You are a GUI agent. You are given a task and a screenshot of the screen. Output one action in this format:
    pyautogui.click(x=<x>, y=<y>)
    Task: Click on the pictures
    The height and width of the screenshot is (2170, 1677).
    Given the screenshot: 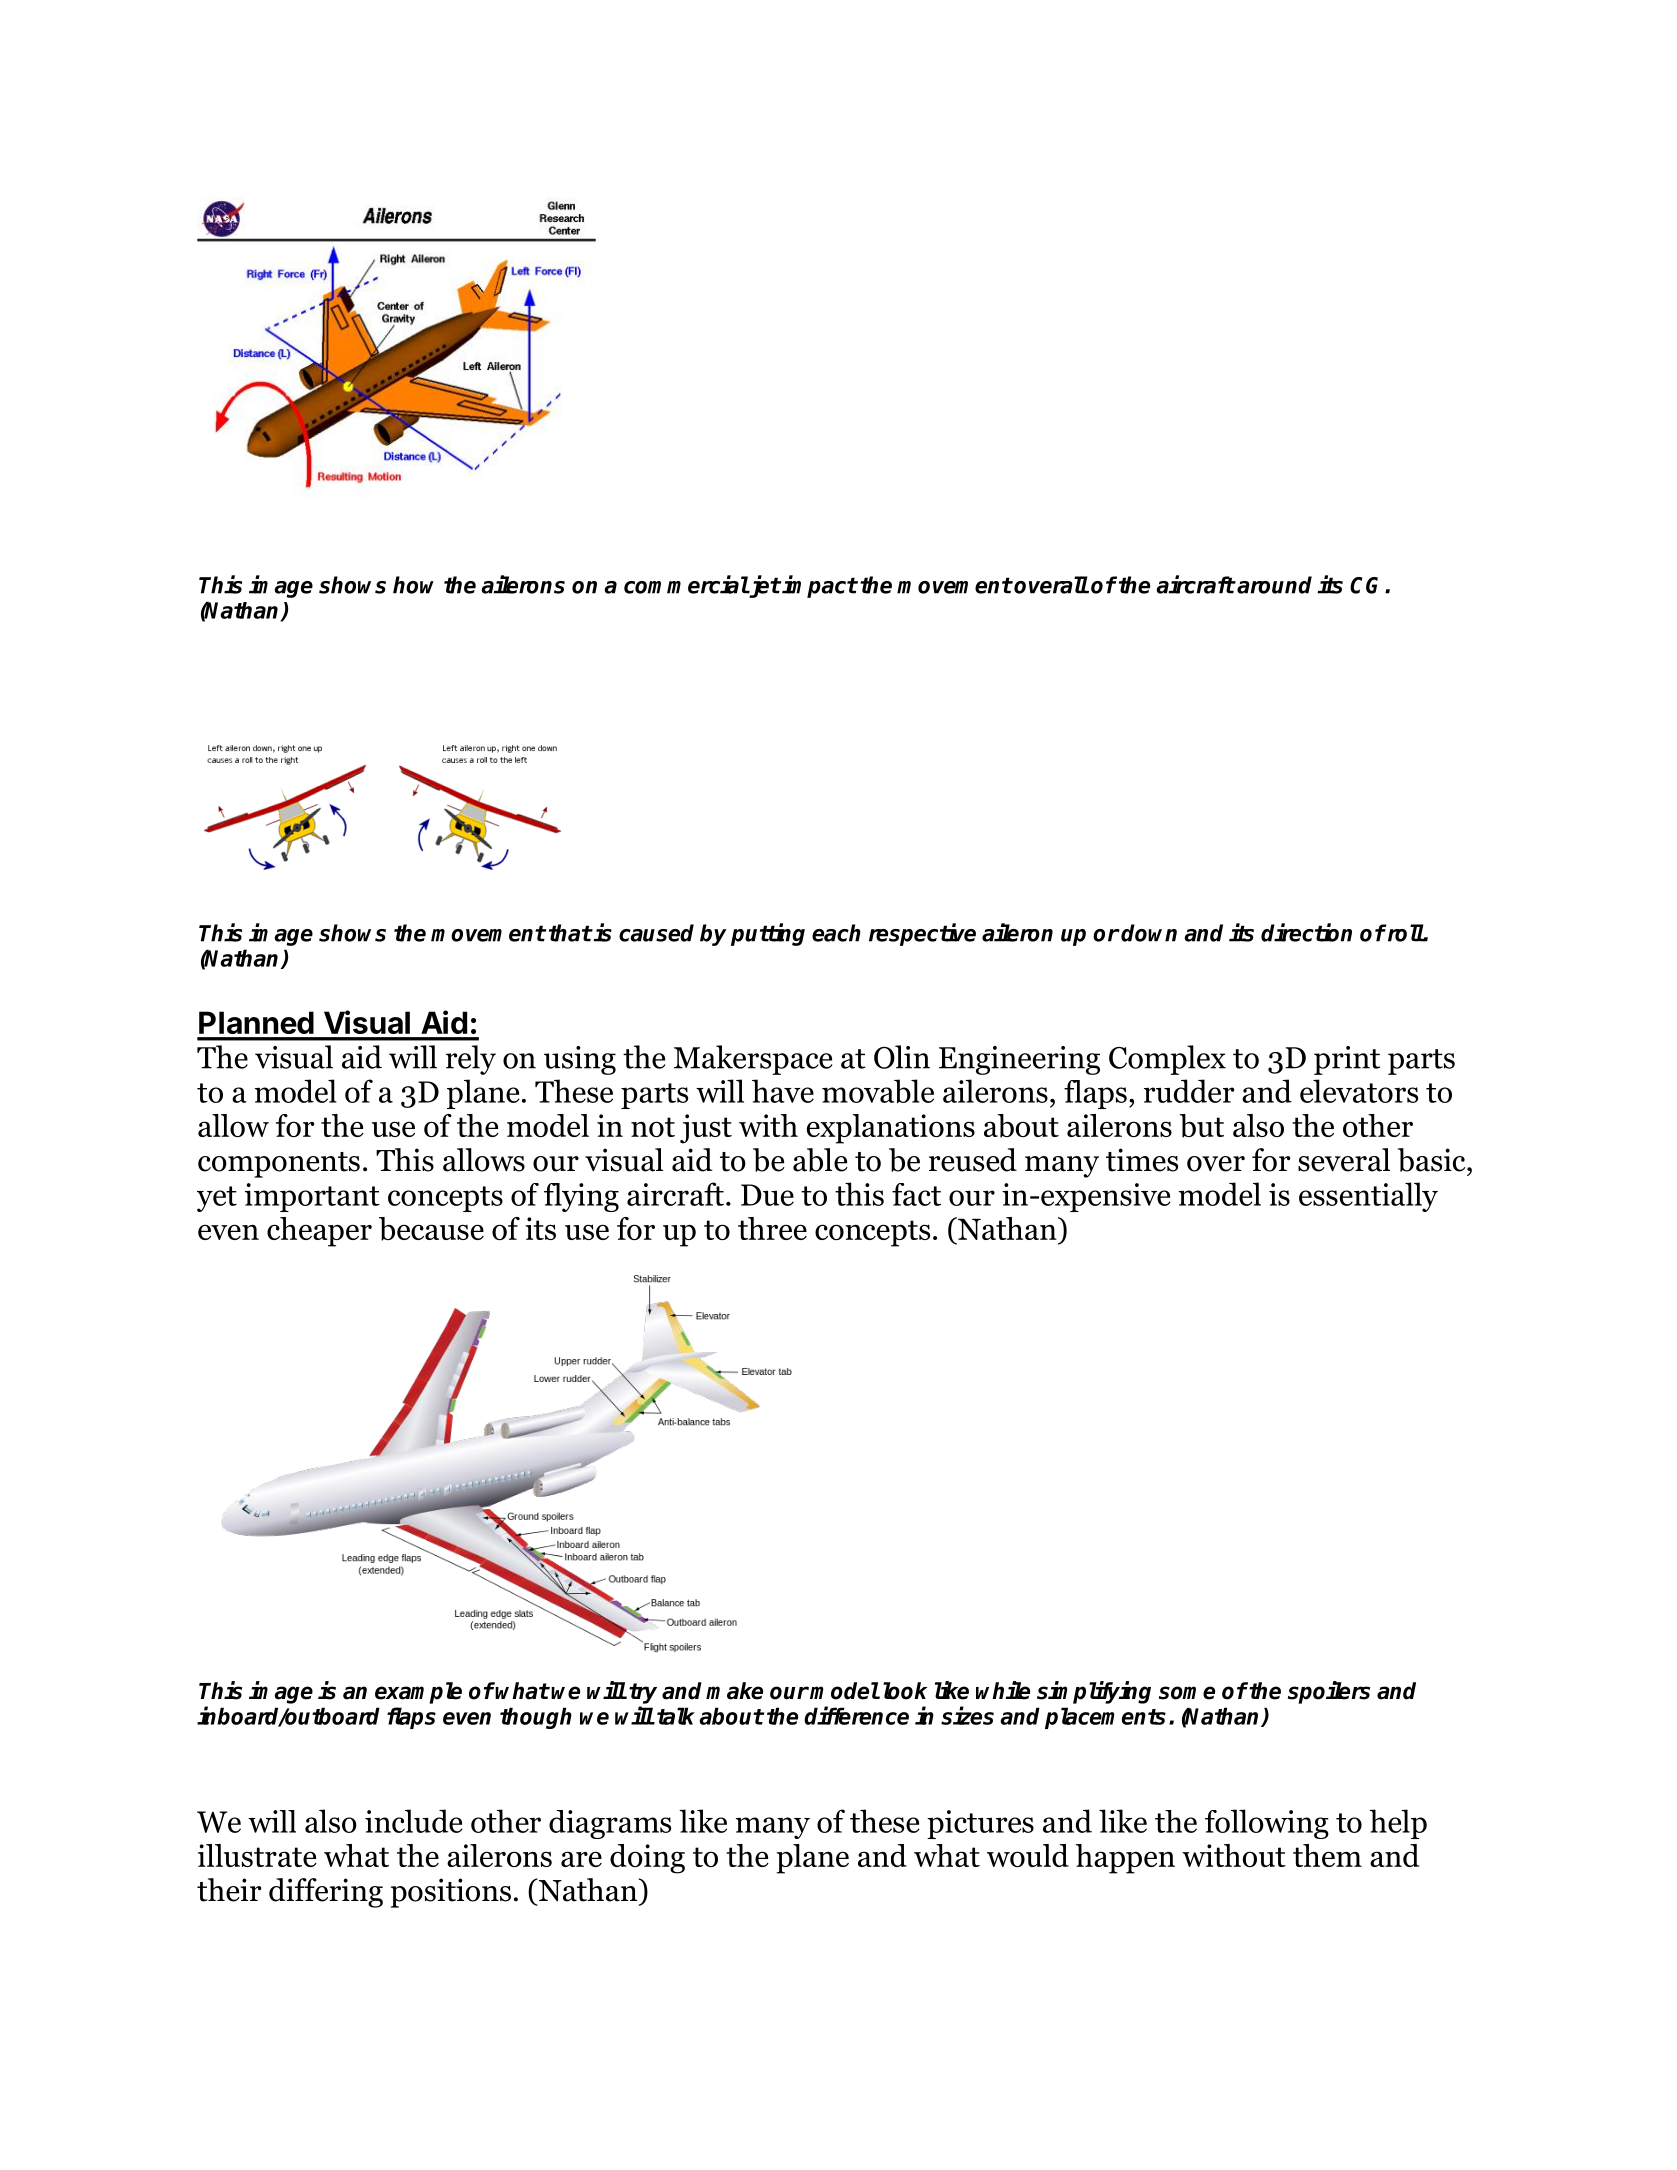 What is the action you would take?
    pyautogui.click(x=980, y=1824)
